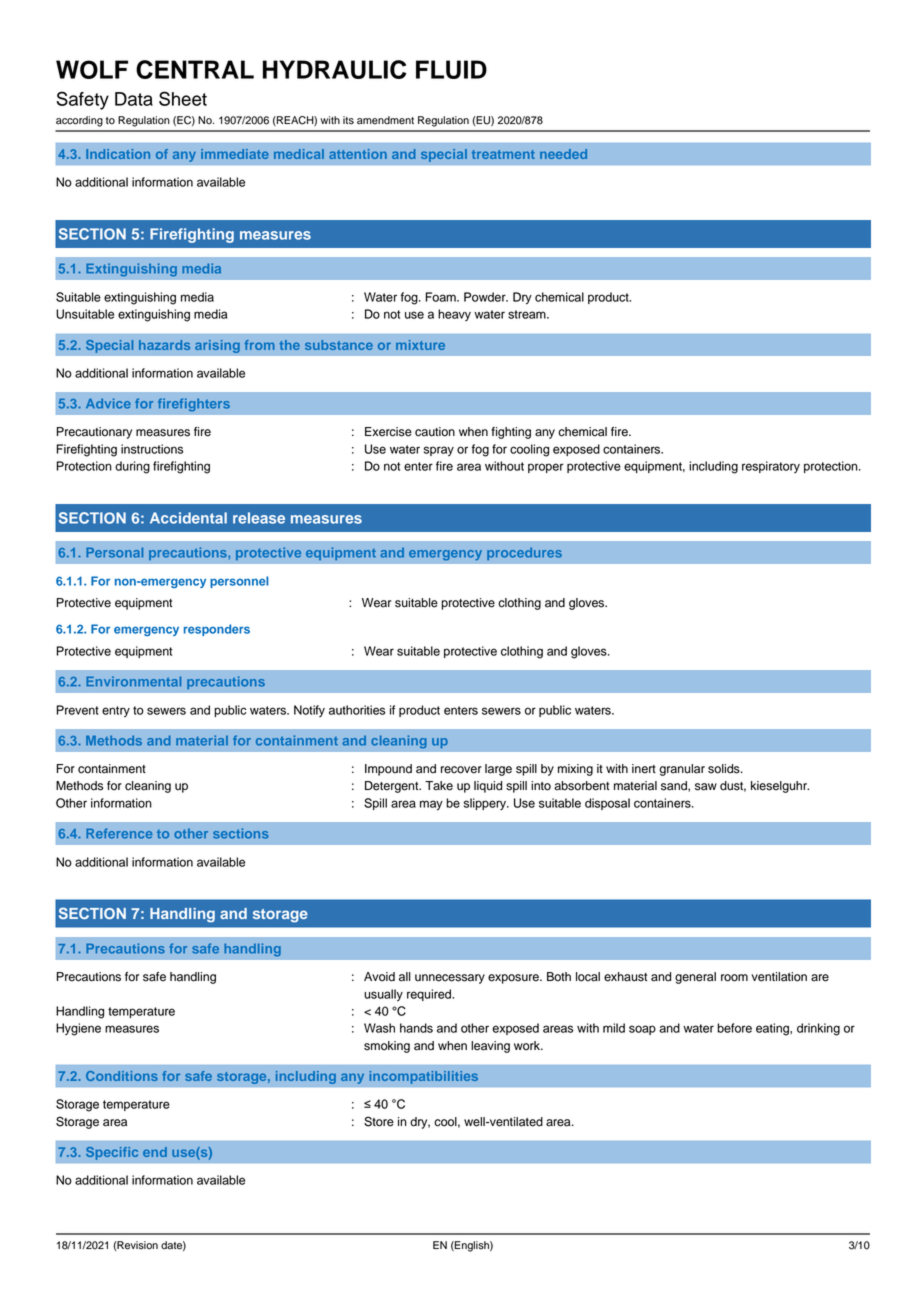 The height and width of the page is (1308, 924). What do you see at coordinates (423, 1077) in the page?
I see `incompatibilities` at bounding box center [423, 1077].
